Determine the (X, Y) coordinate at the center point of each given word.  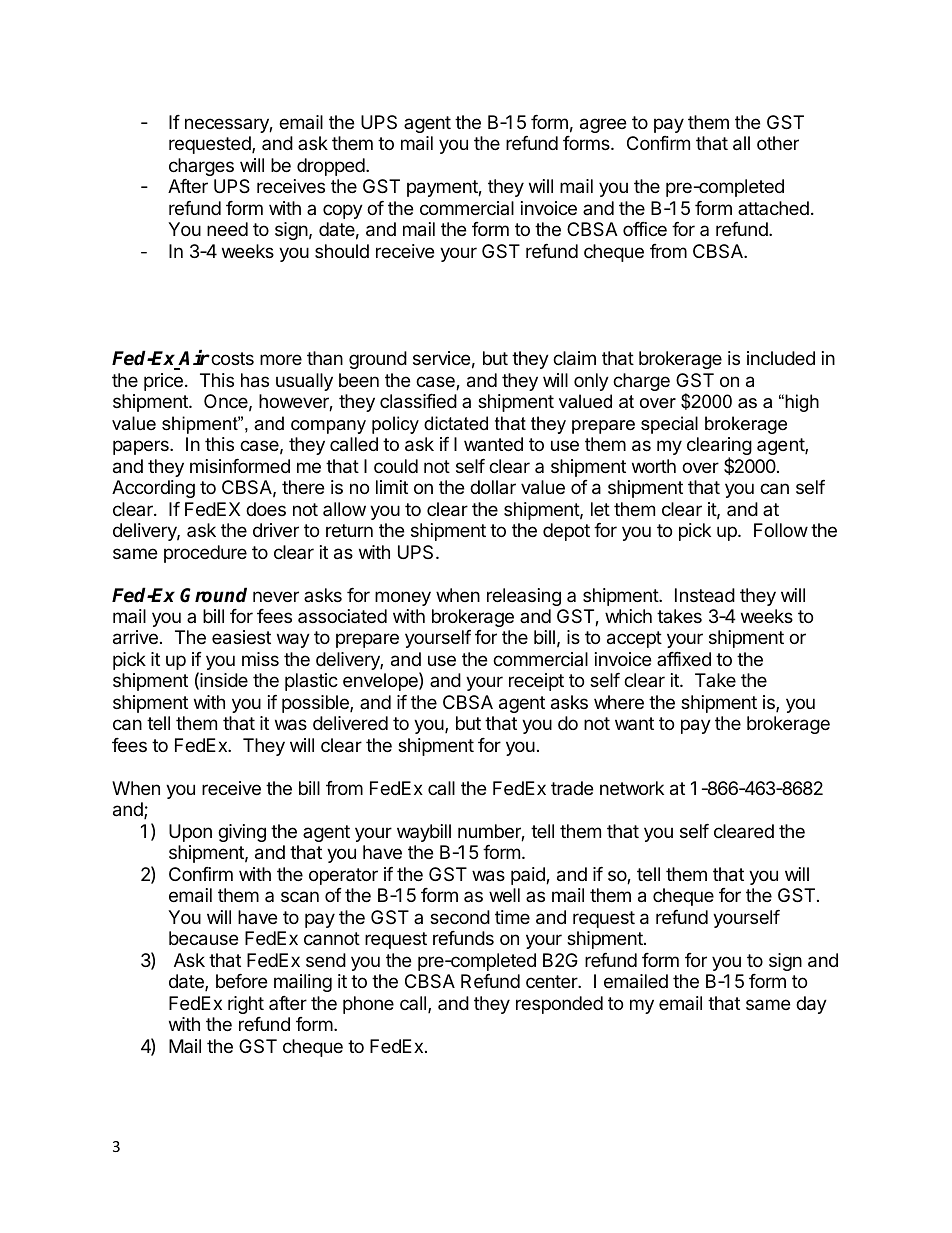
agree (603, 125)
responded (559, 1005)
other (778, 143)
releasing (524, 597)
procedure (205, 554)
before (241, 981)
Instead (705, 595)
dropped (332, 167)
